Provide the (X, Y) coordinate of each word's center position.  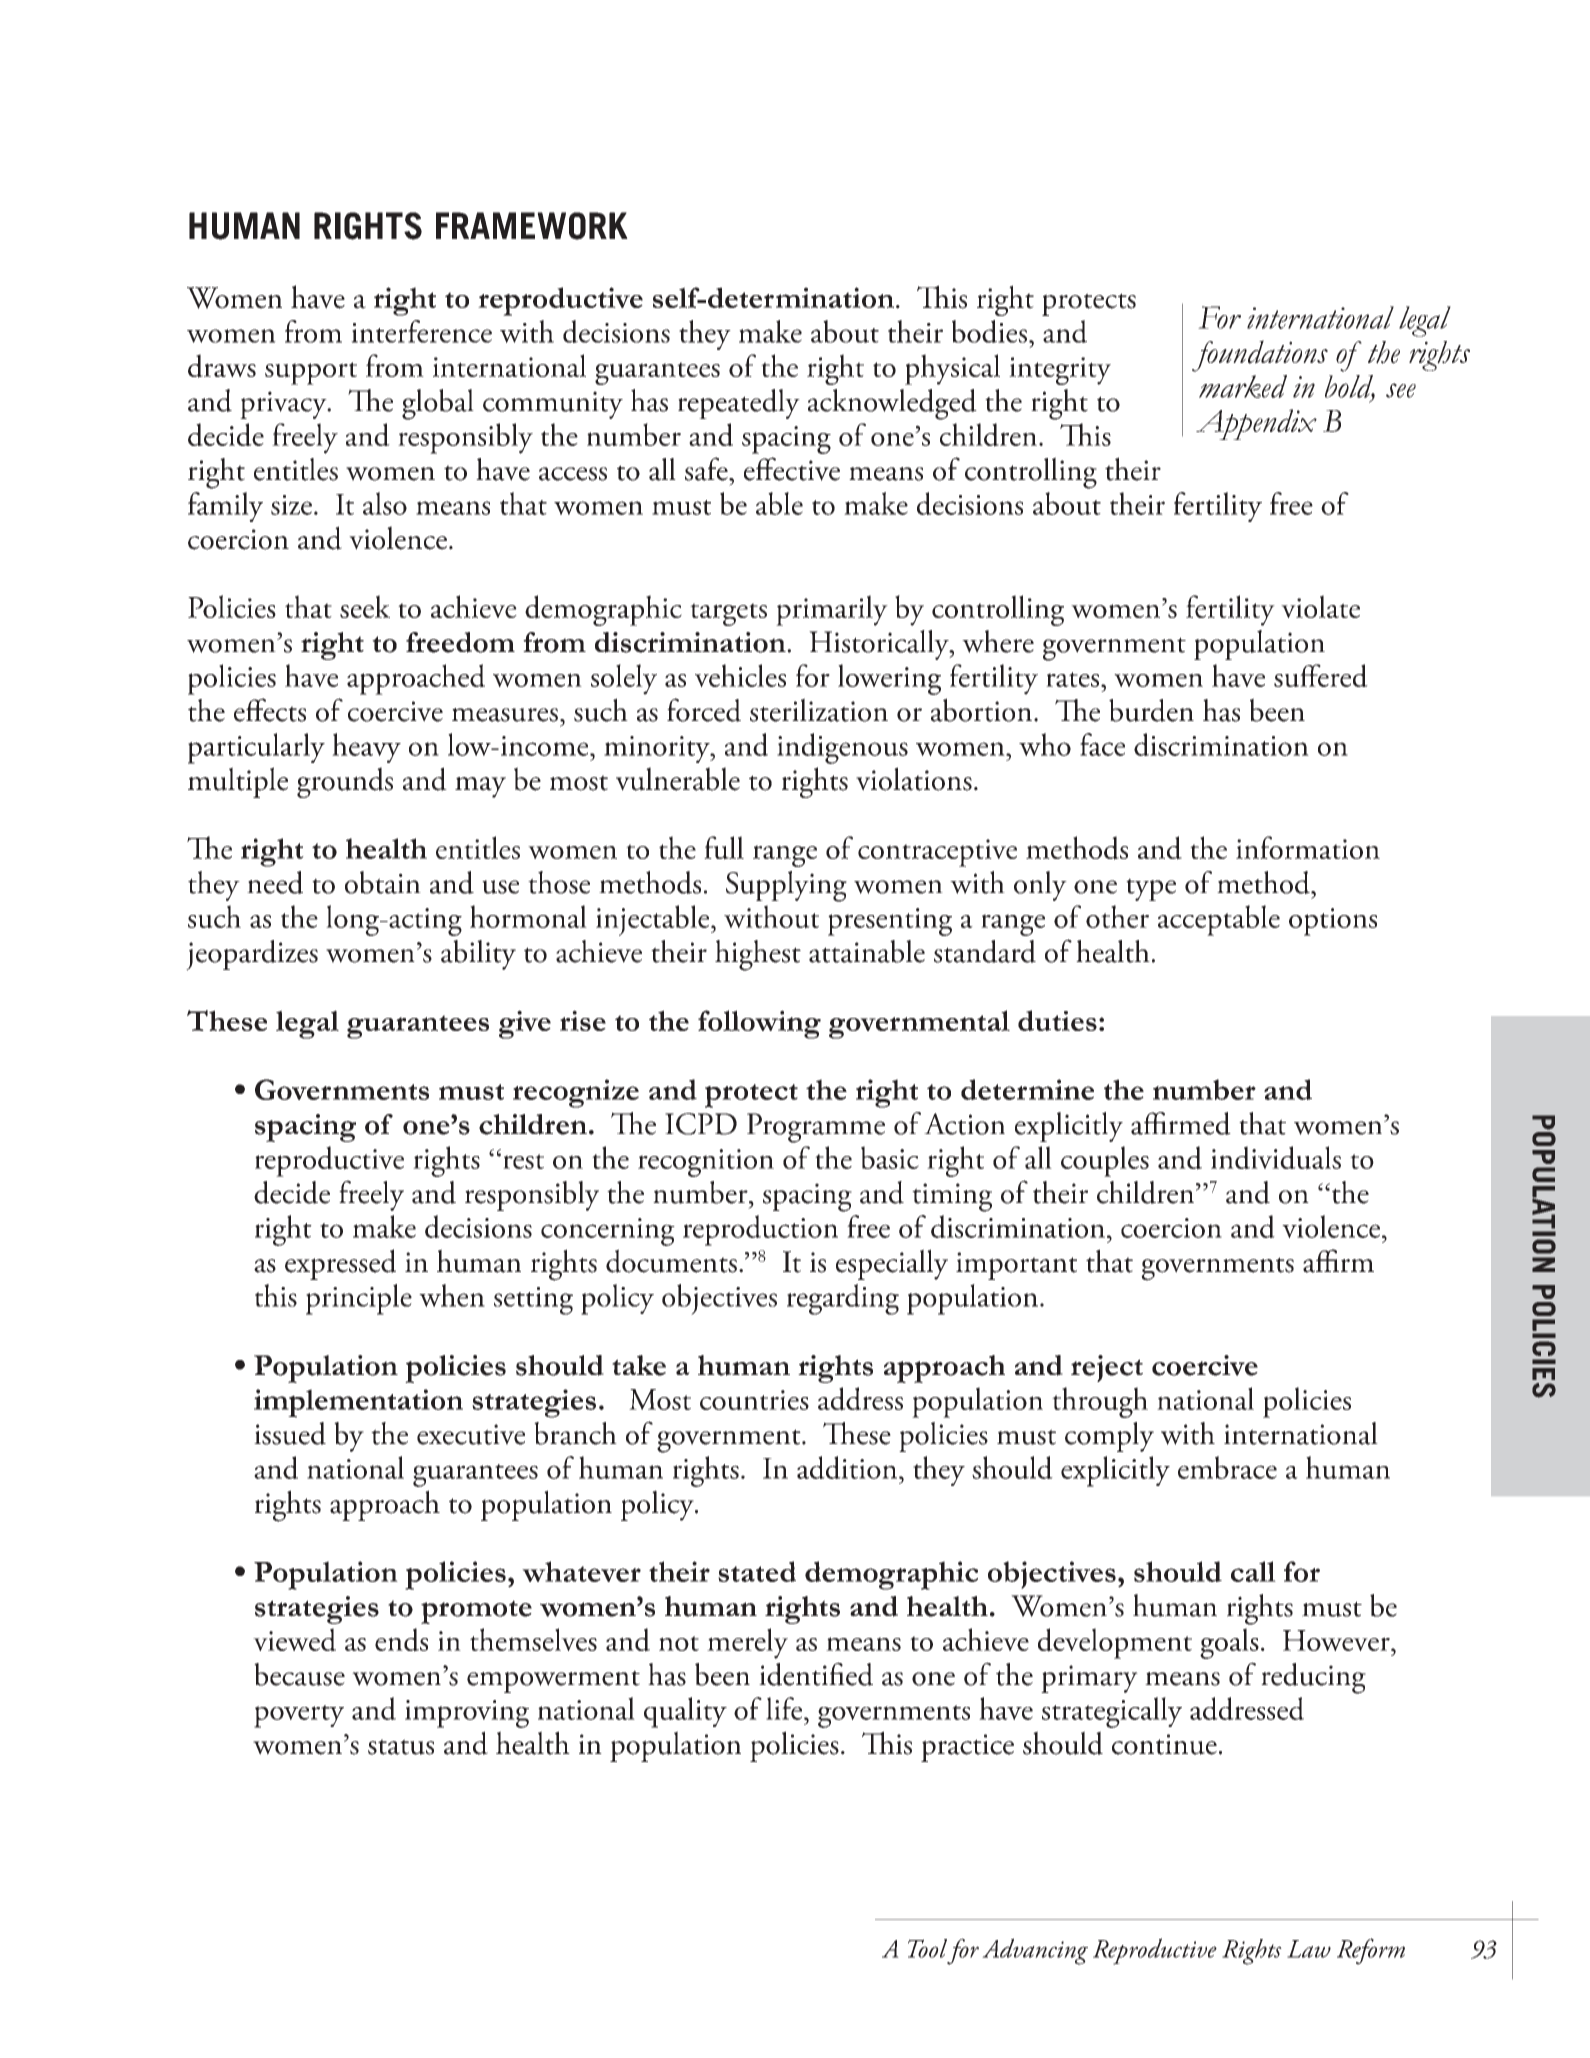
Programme (816, 1128)
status (401, 1747)
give (525, 1024)
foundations (1260, 356)
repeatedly (739, 404)
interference (421, 331)
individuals (1276, 1158)
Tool (927, 1948)
